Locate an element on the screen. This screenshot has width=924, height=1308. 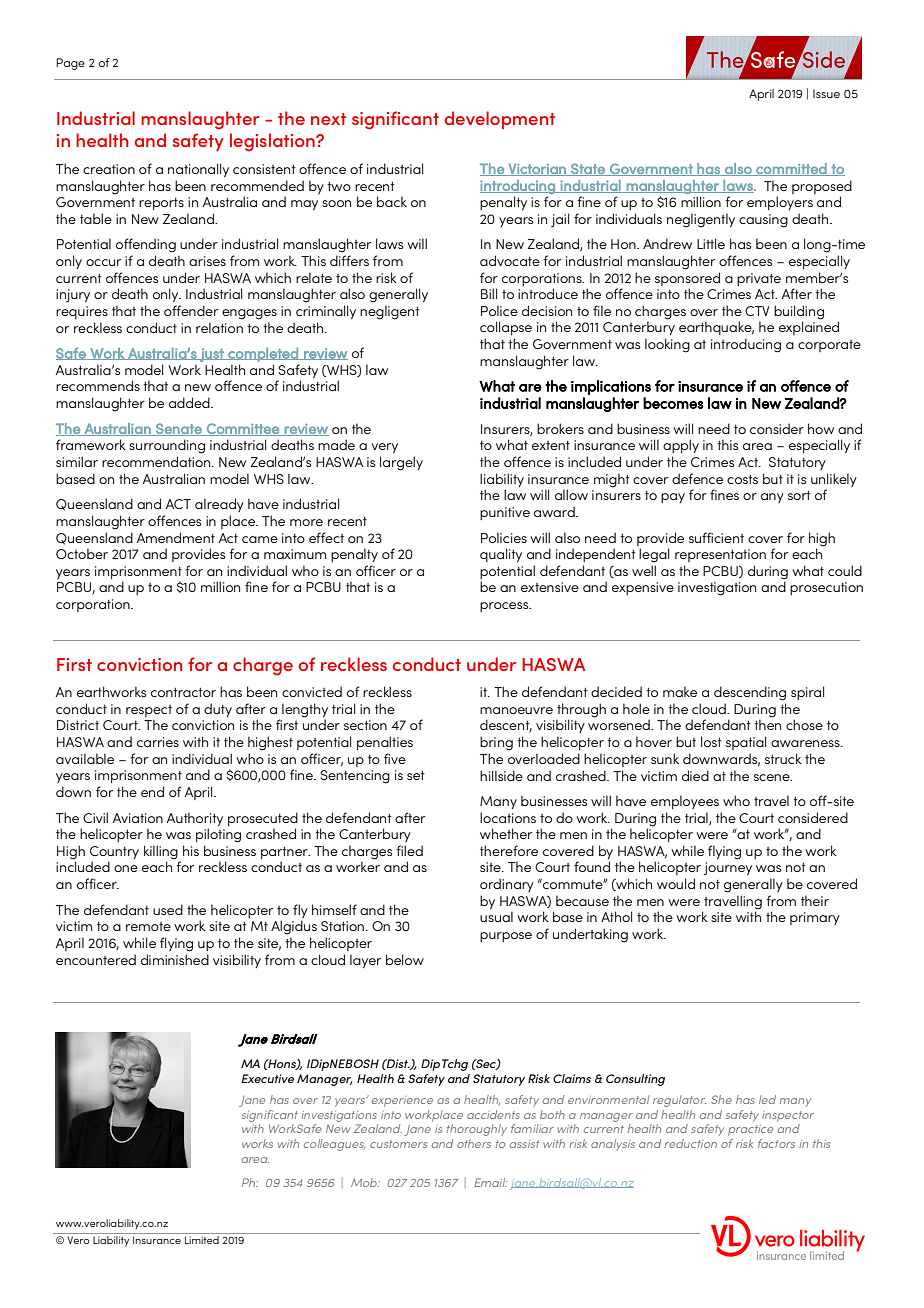
Limited is located at coordinates (202, 1240).
